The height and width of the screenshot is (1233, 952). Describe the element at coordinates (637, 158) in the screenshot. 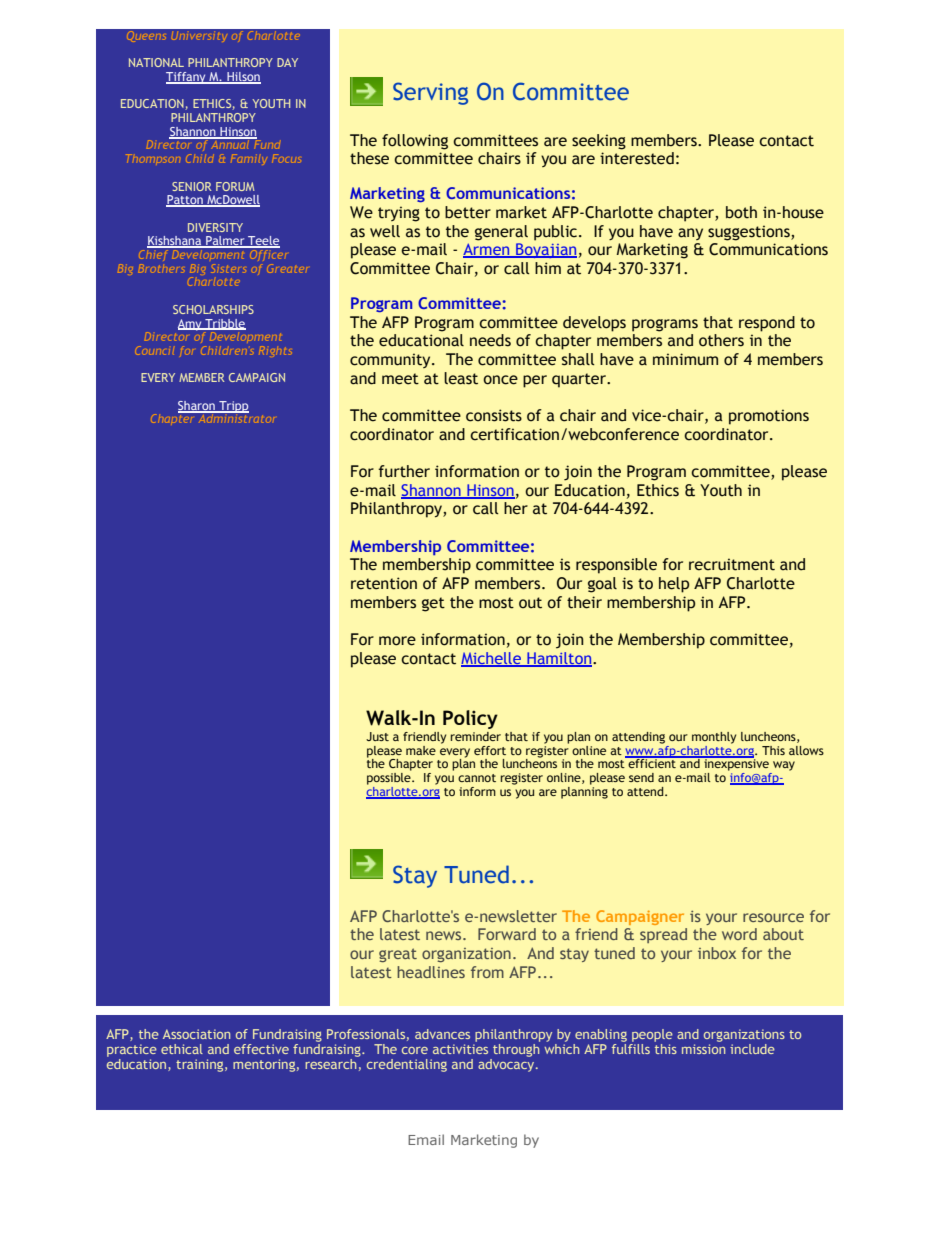

I see `interested` at that location.
